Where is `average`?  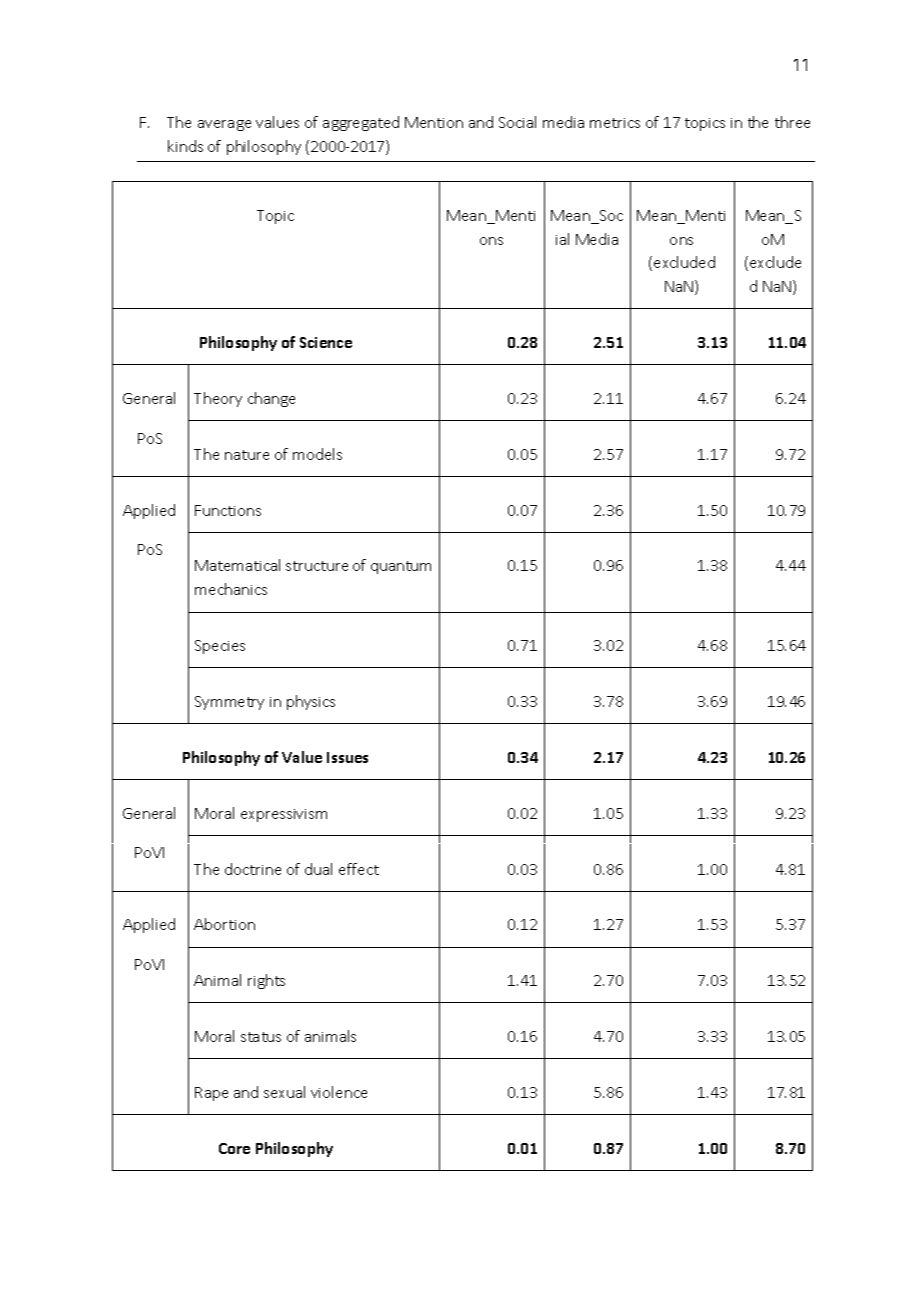
average is located at coordinates (224, 125).
